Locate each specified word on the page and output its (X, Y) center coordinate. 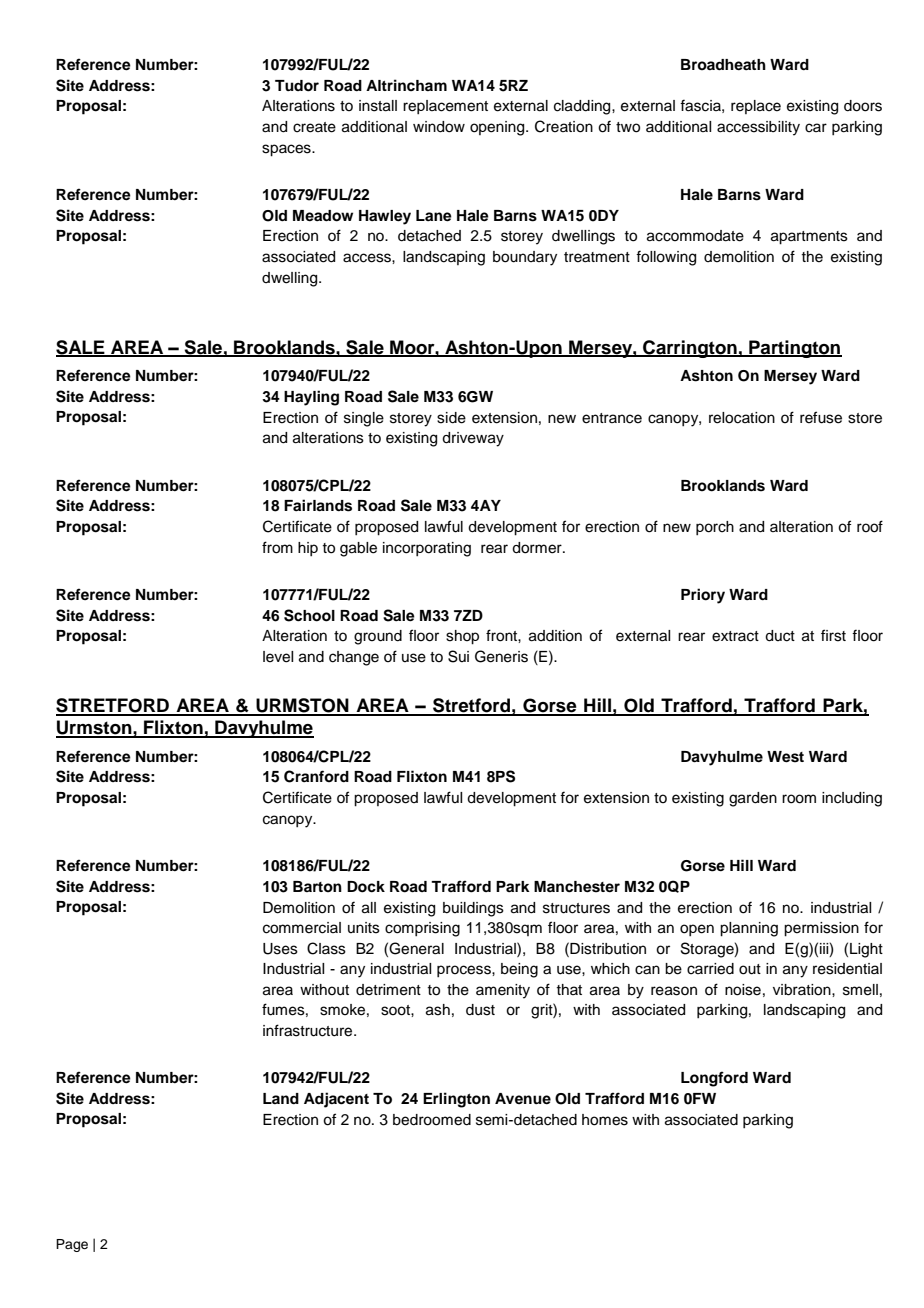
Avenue (523, 1098)
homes (605, 1120)
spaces (287, 150)
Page (72, 1245)
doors (863, 106)
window (439, 127)
